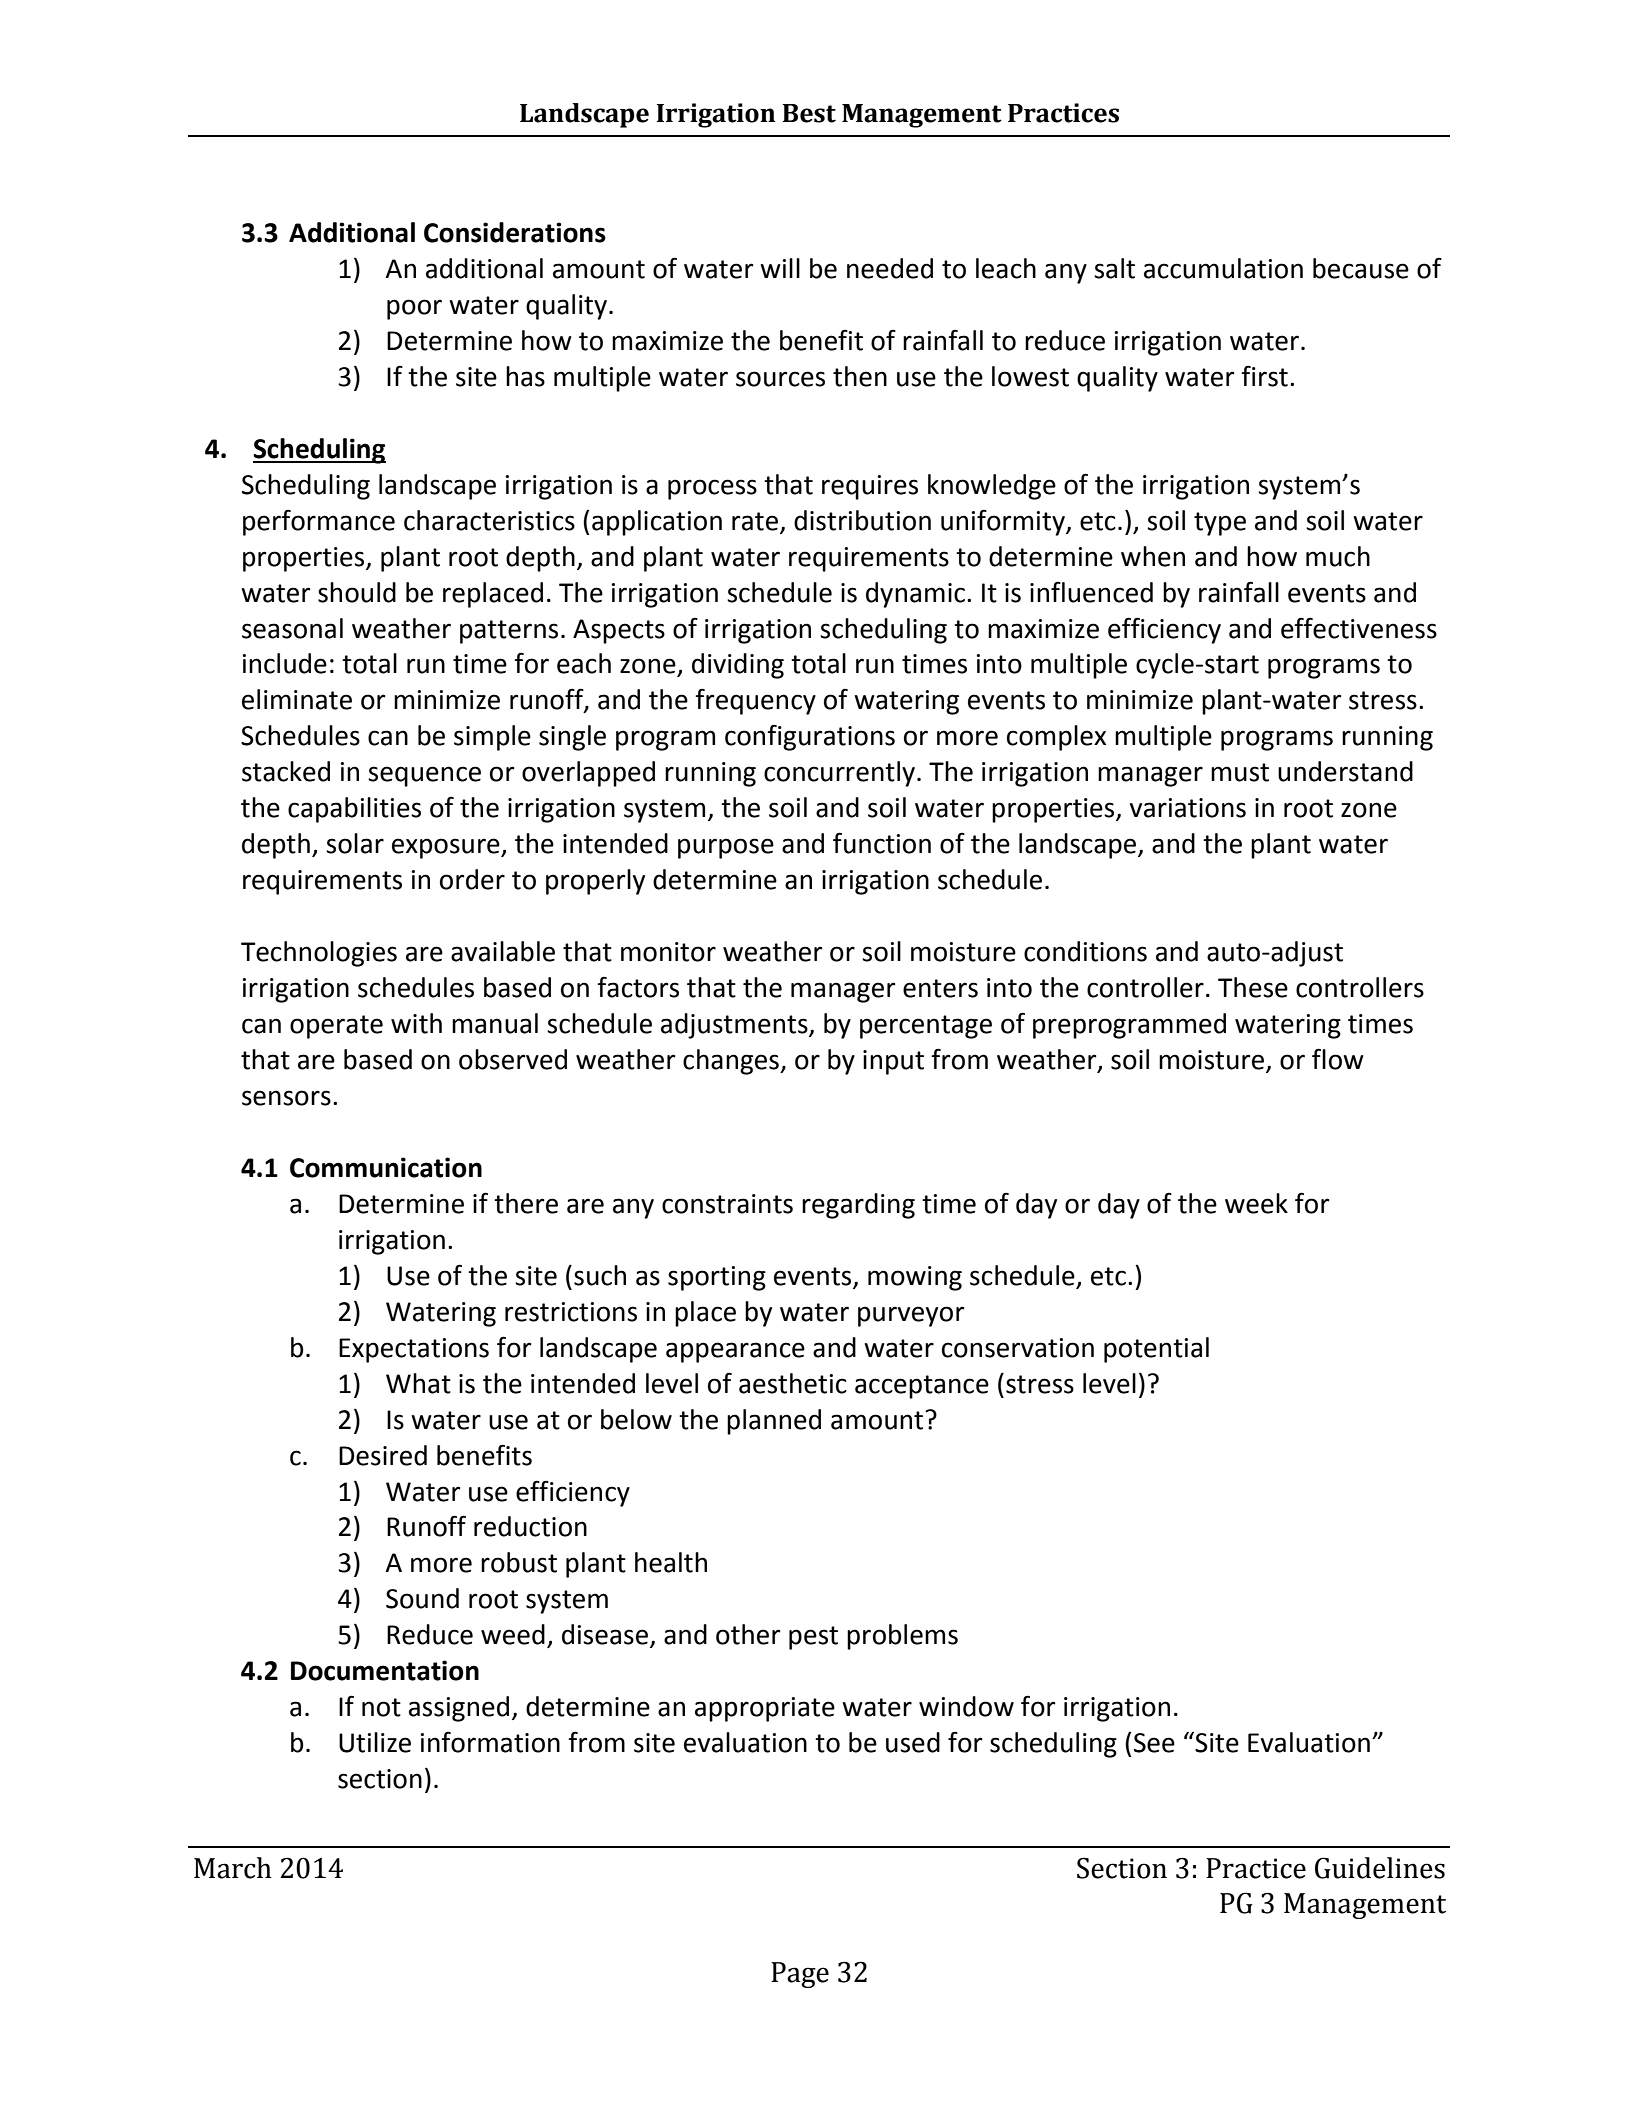 The image size is (1639, 2121). What do you see at coordinates (383, 1455) in the screenshot?
I see `Desired` at bounding box center [383, 1455].
